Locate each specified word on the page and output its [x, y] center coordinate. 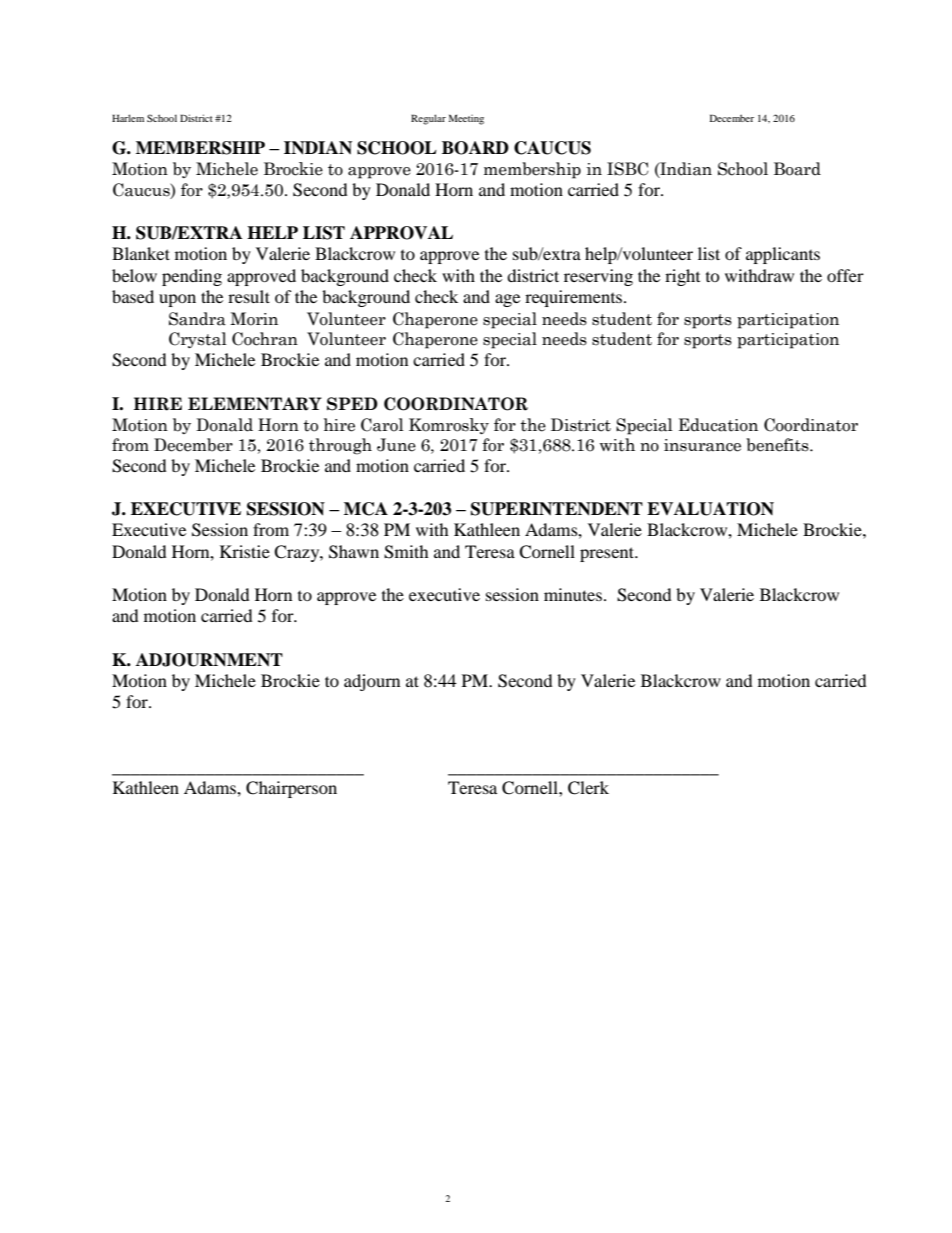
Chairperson [291, 789]
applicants [783, 255]
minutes [574, 594]
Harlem [128, 118]
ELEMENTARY [255, 404]
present [608, 554]
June [396, 445]
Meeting [466, 119]
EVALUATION [710, 509]
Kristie [245, 551]
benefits [778, 445]
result [249, 296]
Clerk [588, 788]
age [507, 300]
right [682, 277]
